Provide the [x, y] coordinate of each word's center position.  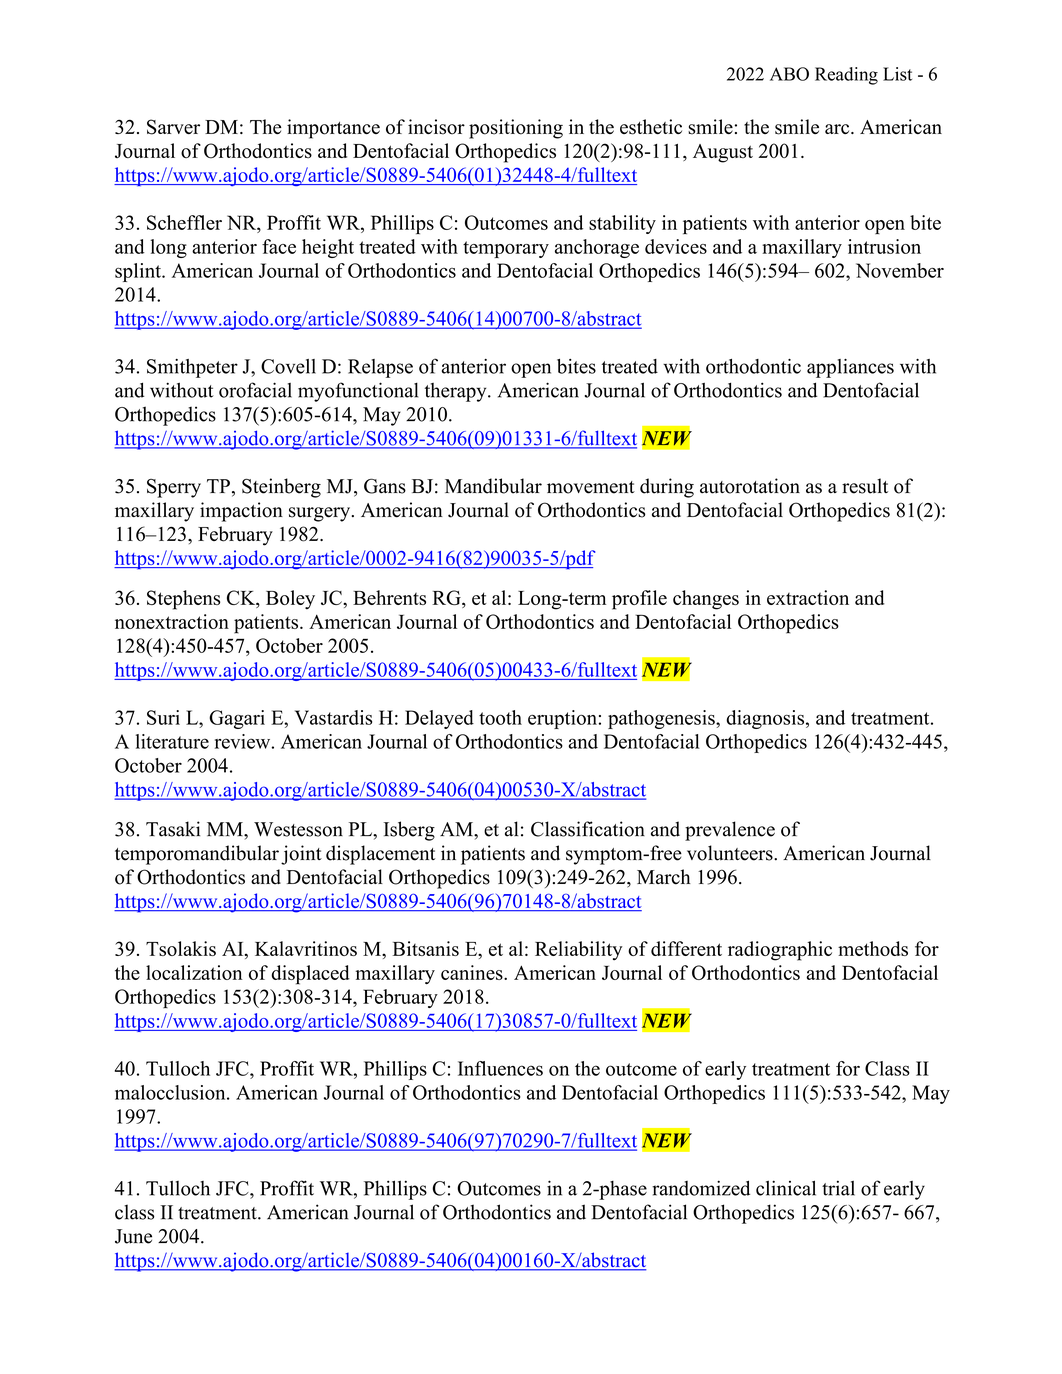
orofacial [255, 390]
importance [333, 129]
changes [706, 600]
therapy [457, 392]
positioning [516, 129]
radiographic [780, 951]
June [133, 1236]
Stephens [183, 600]
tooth [500, 717]
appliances [850, 368]
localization [194, 972]
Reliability [578, 951]
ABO [789, 74]
